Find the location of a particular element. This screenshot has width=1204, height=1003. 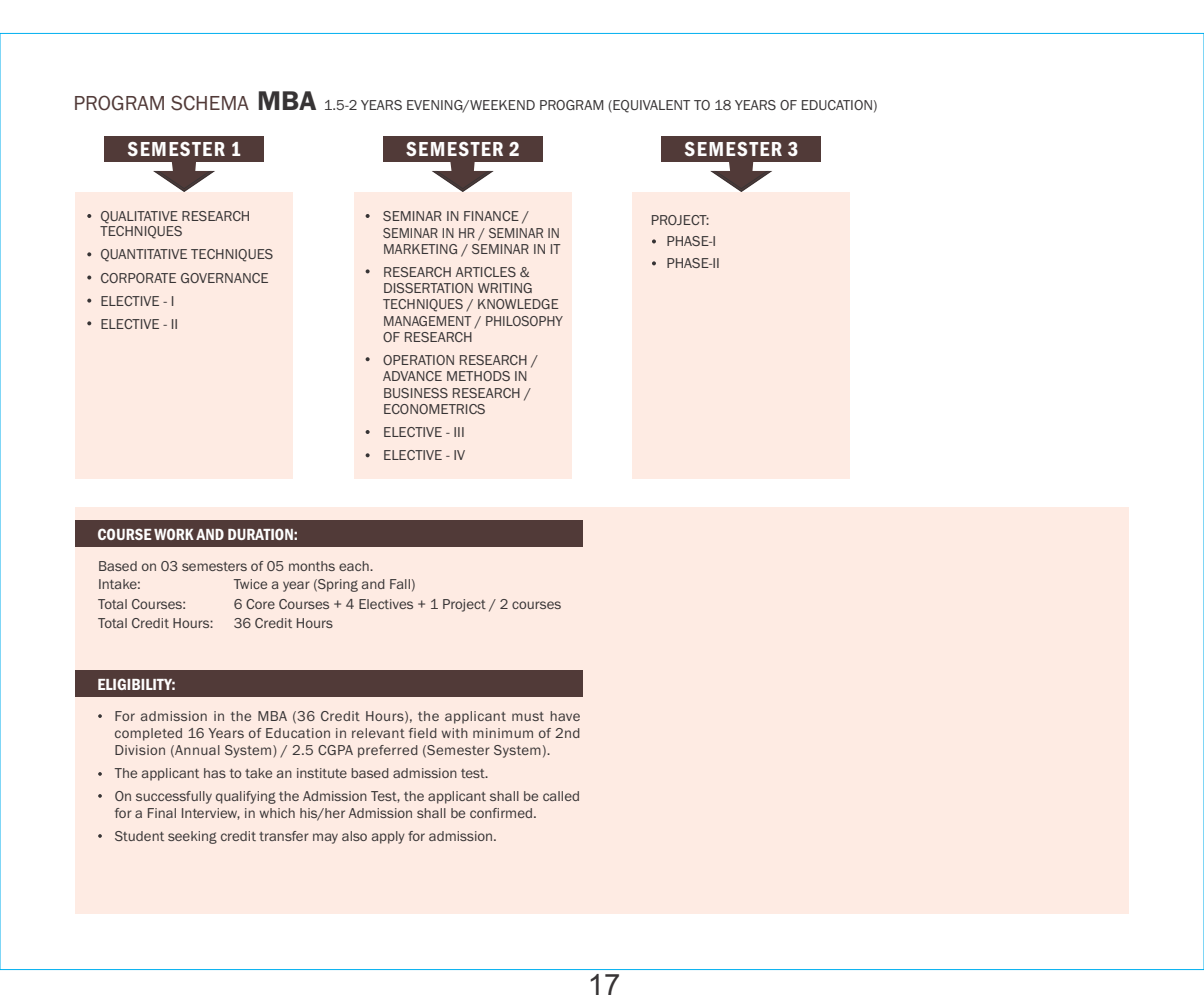

Interview is located at coordinates (211, 814).
